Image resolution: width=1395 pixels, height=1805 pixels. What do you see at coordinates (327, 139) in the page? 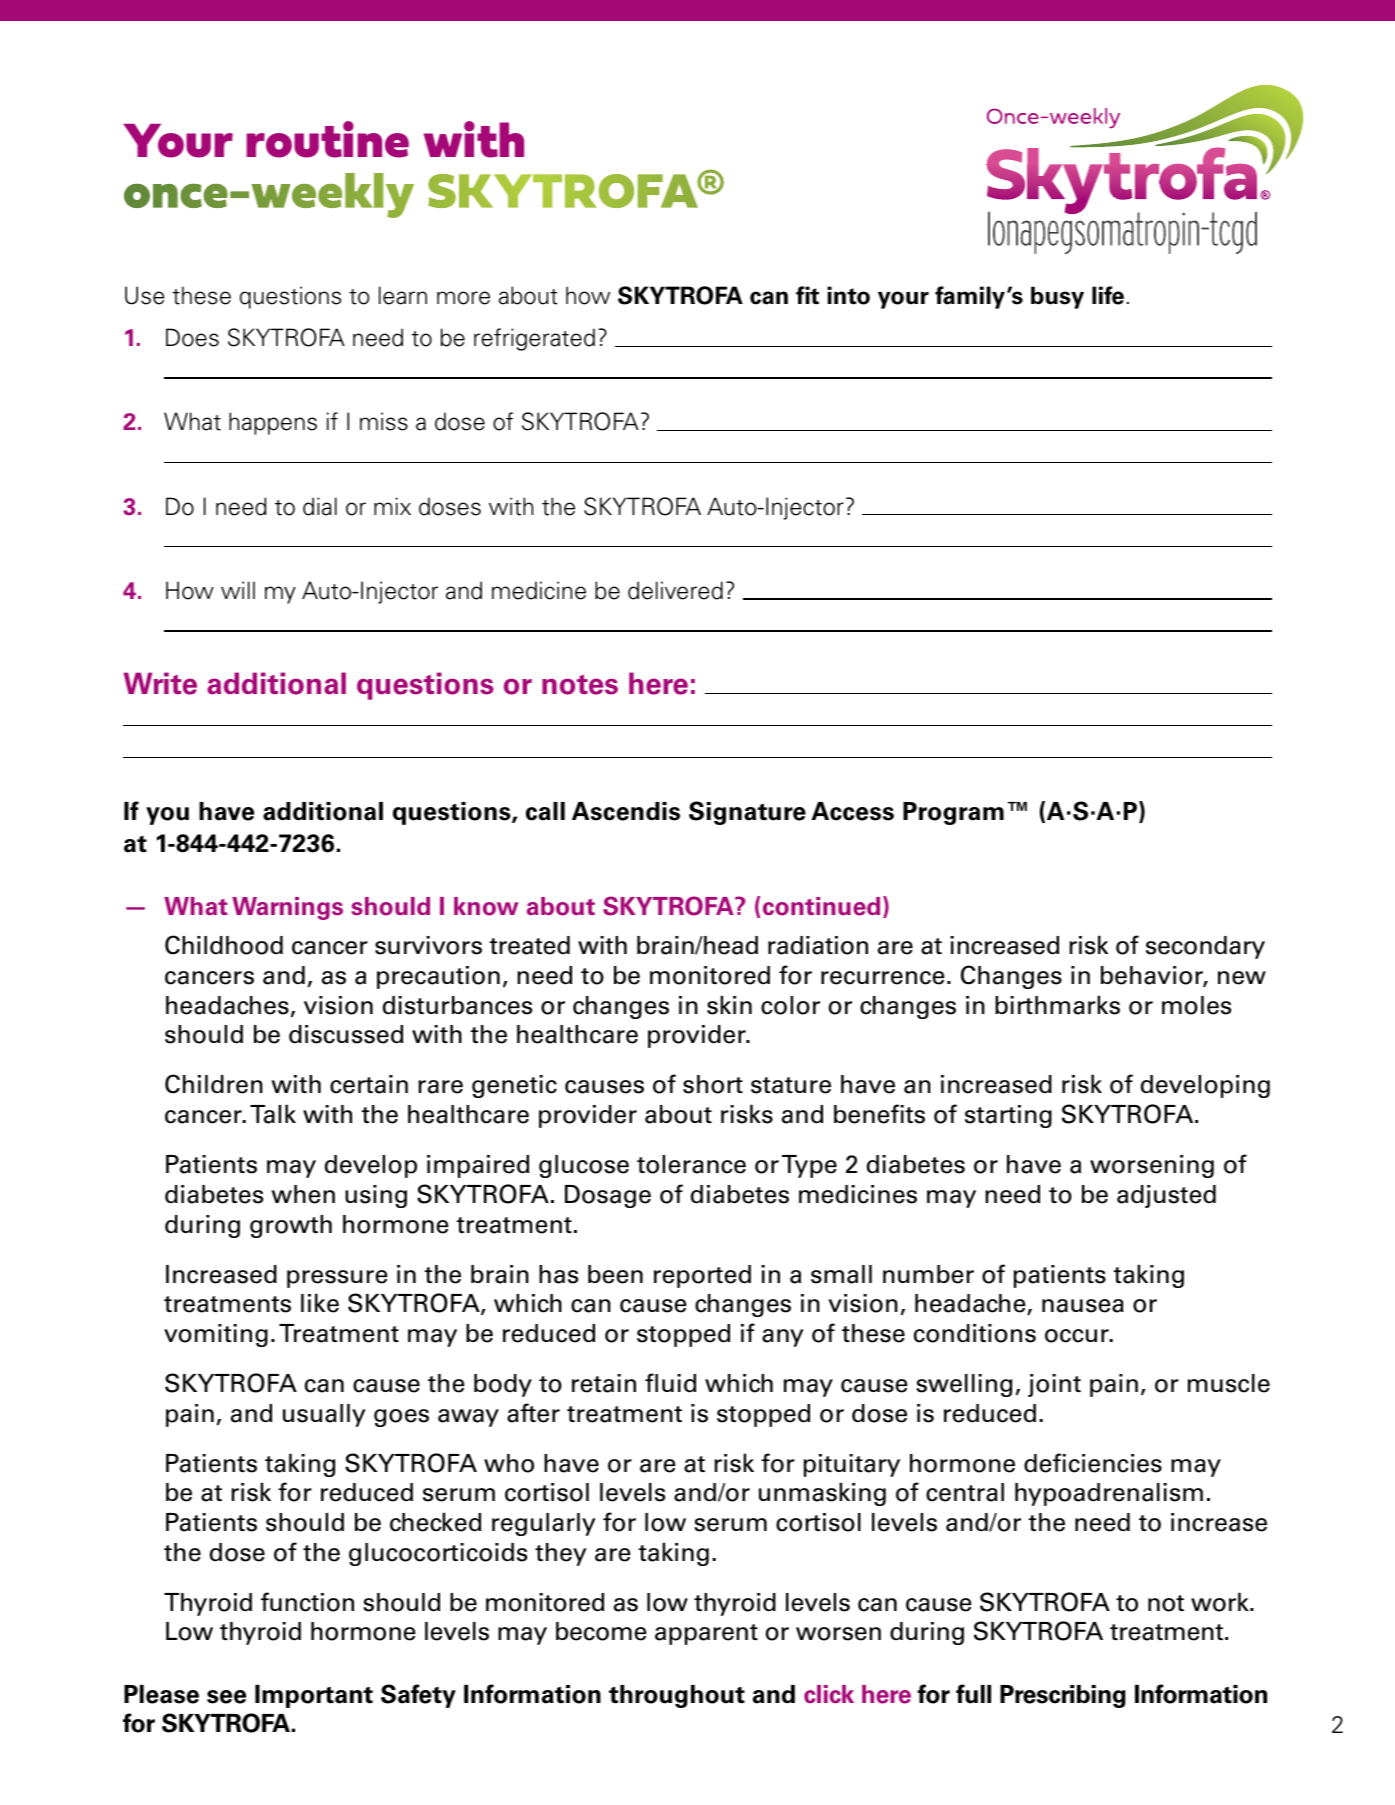
I see `routine` at bounding box center [327, 139].
